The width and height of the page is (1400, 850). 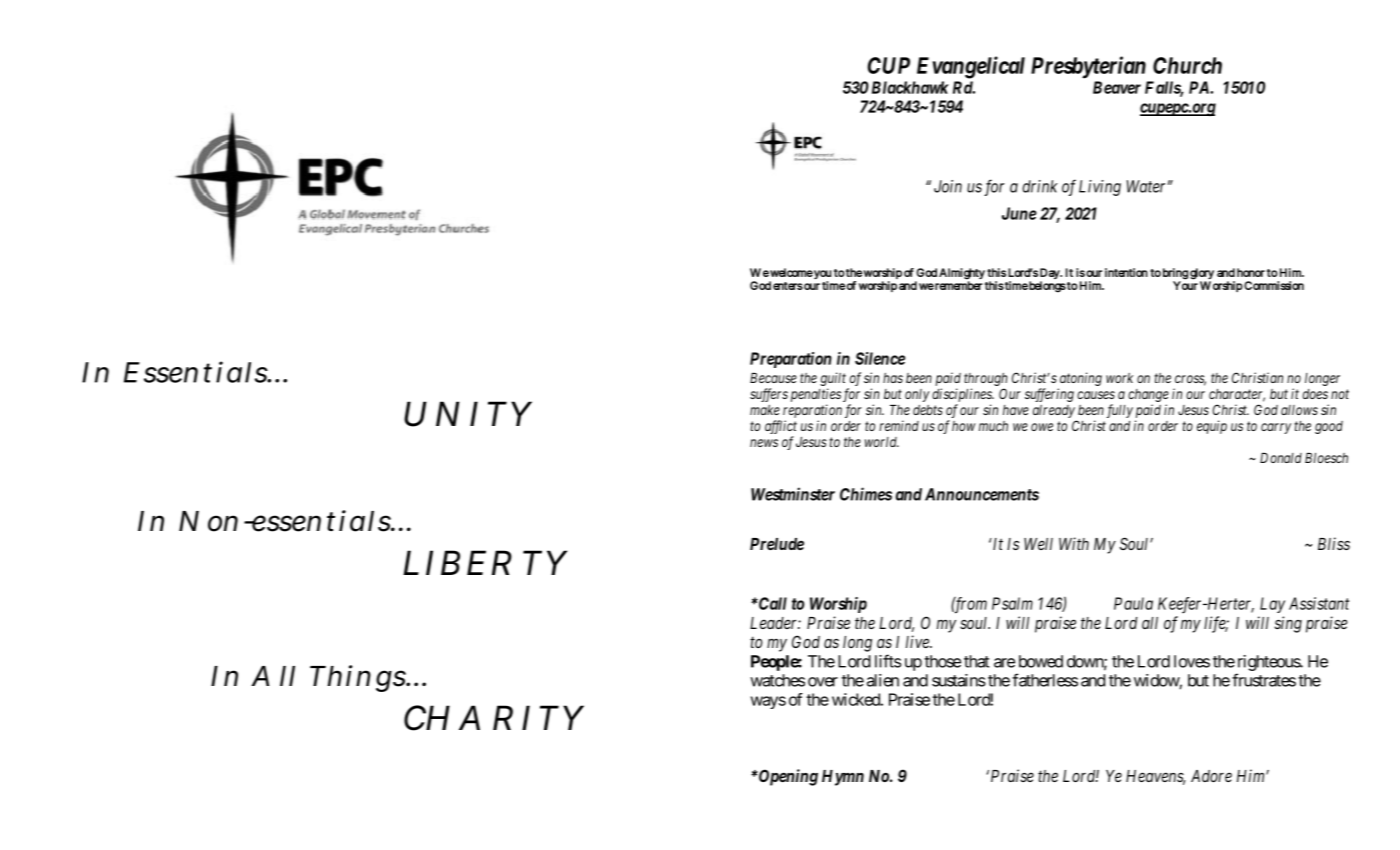 I want to click on welcome, so click(x=791, y=272).
